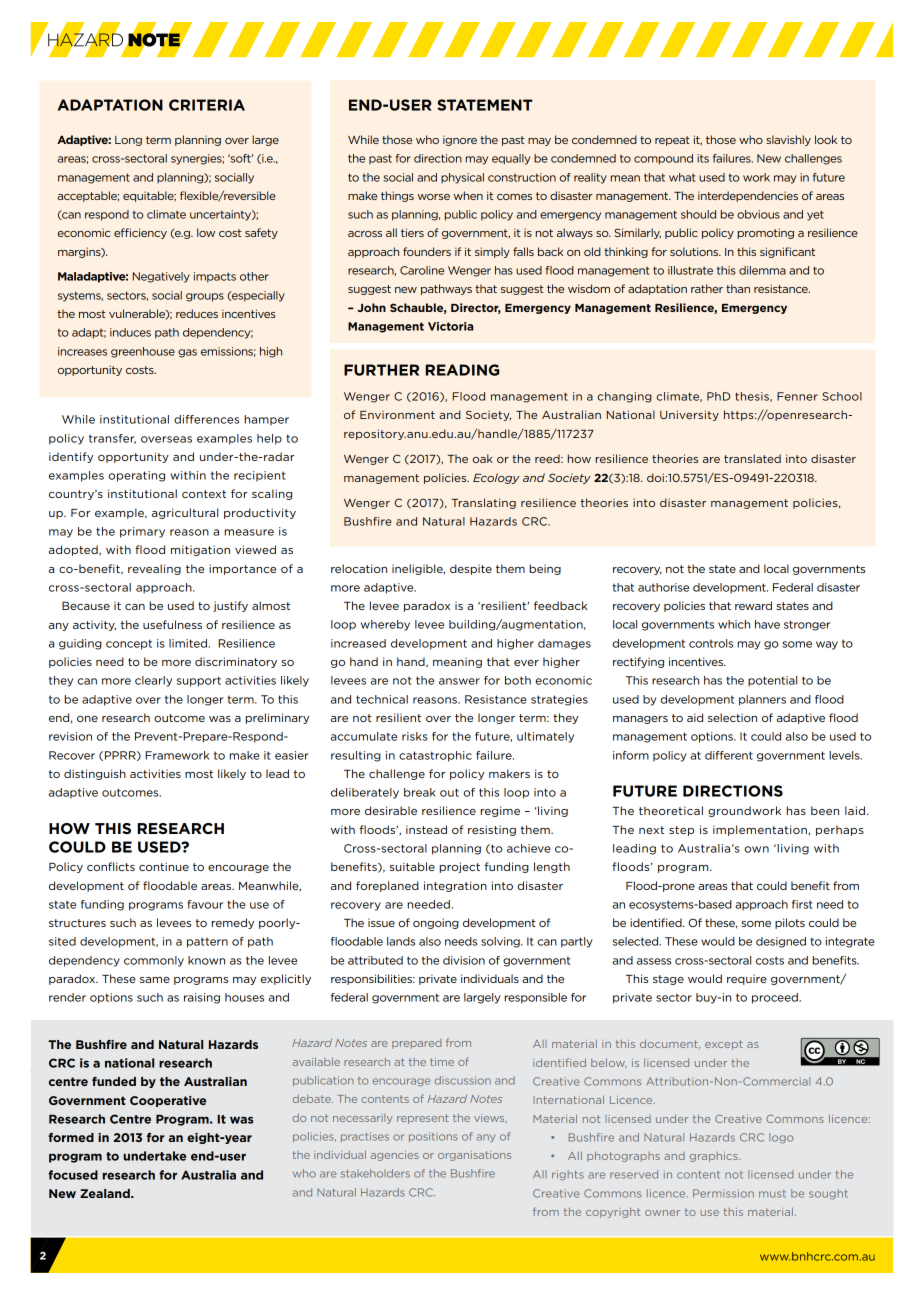 The width and height of the screenshot is (924, 1308). I want to click on Zealand, so click(106, 1193).
